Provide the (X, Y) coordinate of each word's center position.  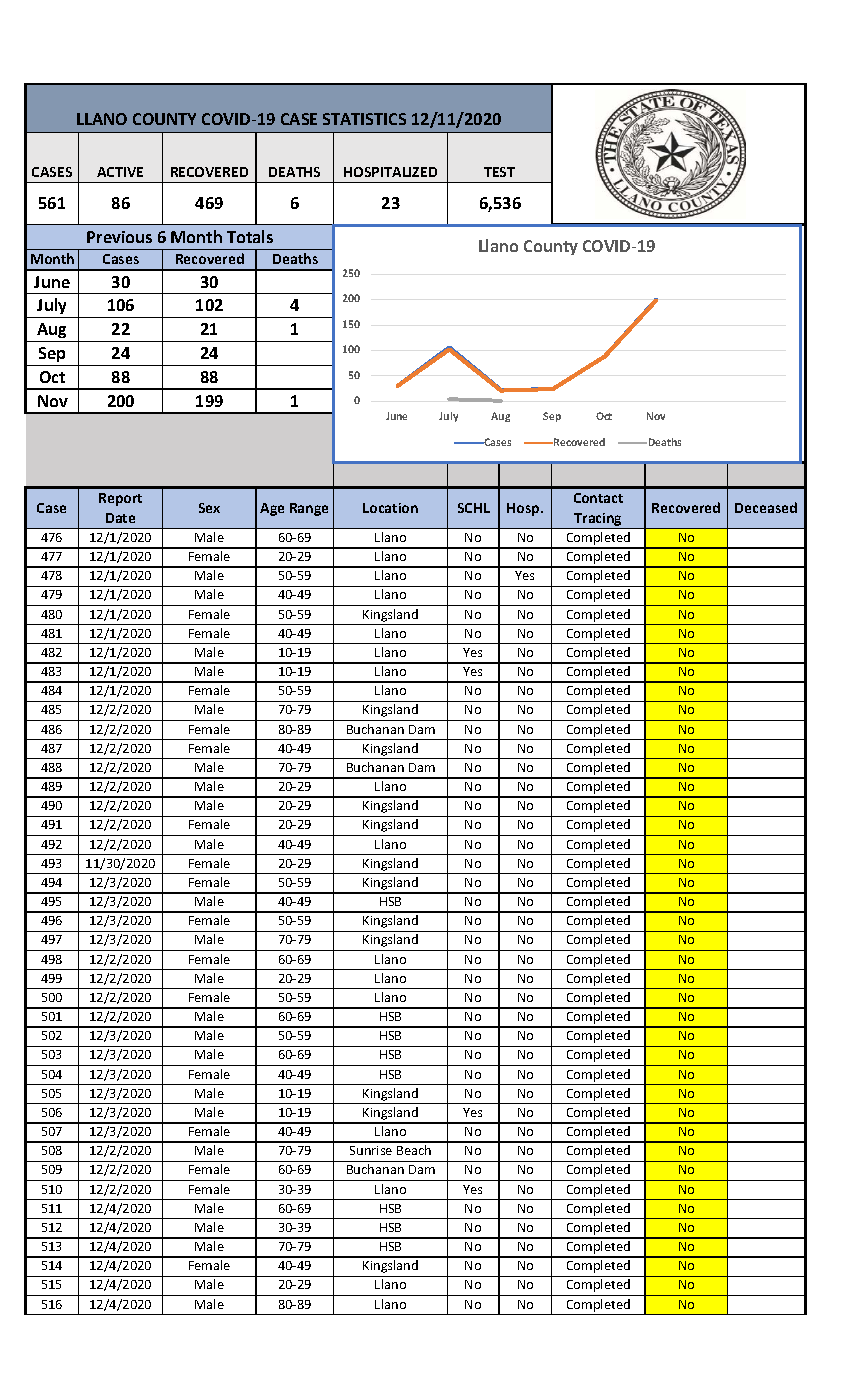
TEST (499, 172)
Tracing (598, 521)
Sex (209, 508)
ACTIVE (120, 172)
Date (120, 518)
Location (390, 508)
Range (309, 509)
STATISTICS (364, 119)
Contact (598, 498)
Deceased (766, 507)
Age (272, 509)
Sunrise (371, 1150)
